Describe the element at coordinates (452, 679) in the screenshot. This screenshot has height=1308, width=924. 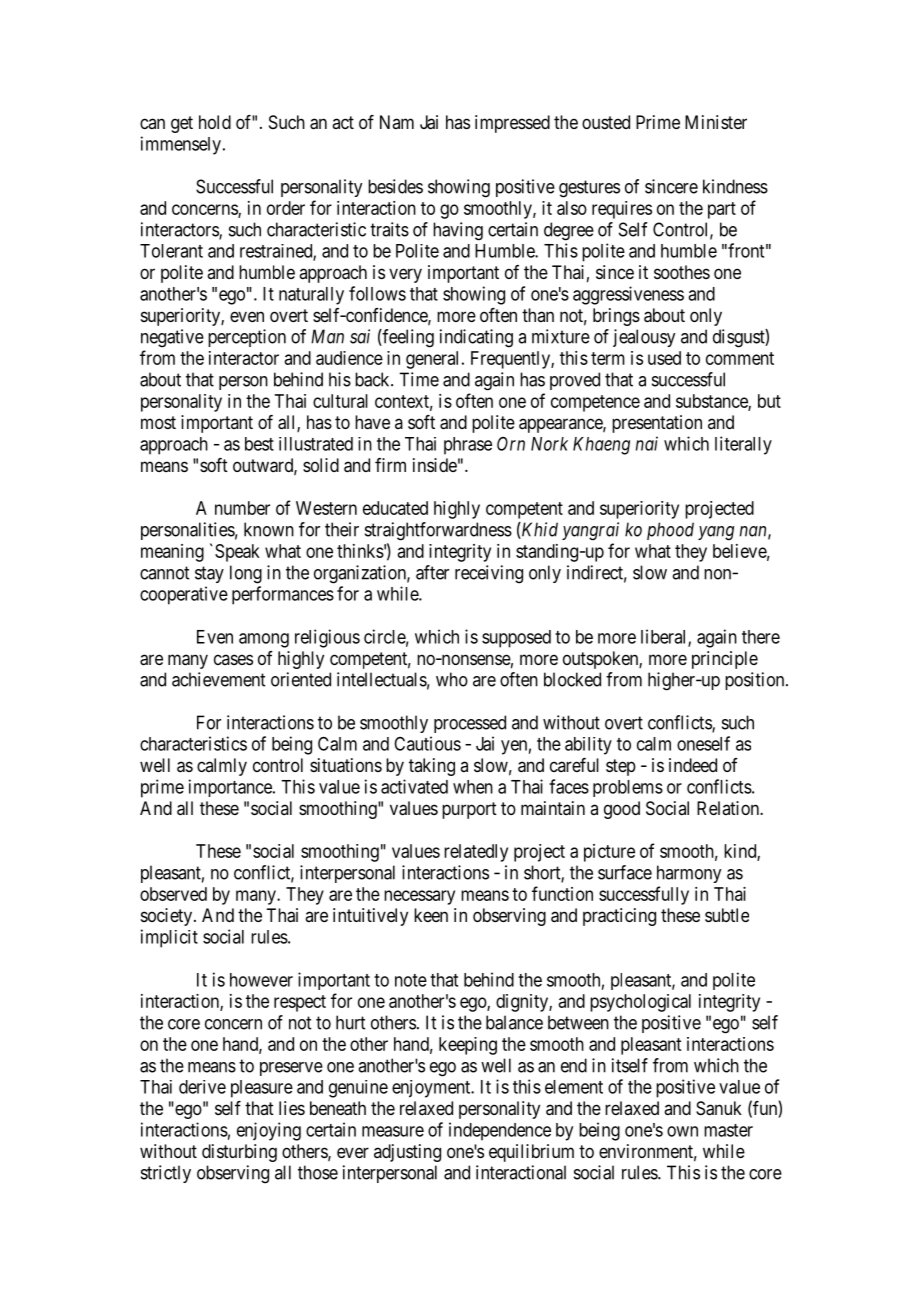
I see `who` at that location.
